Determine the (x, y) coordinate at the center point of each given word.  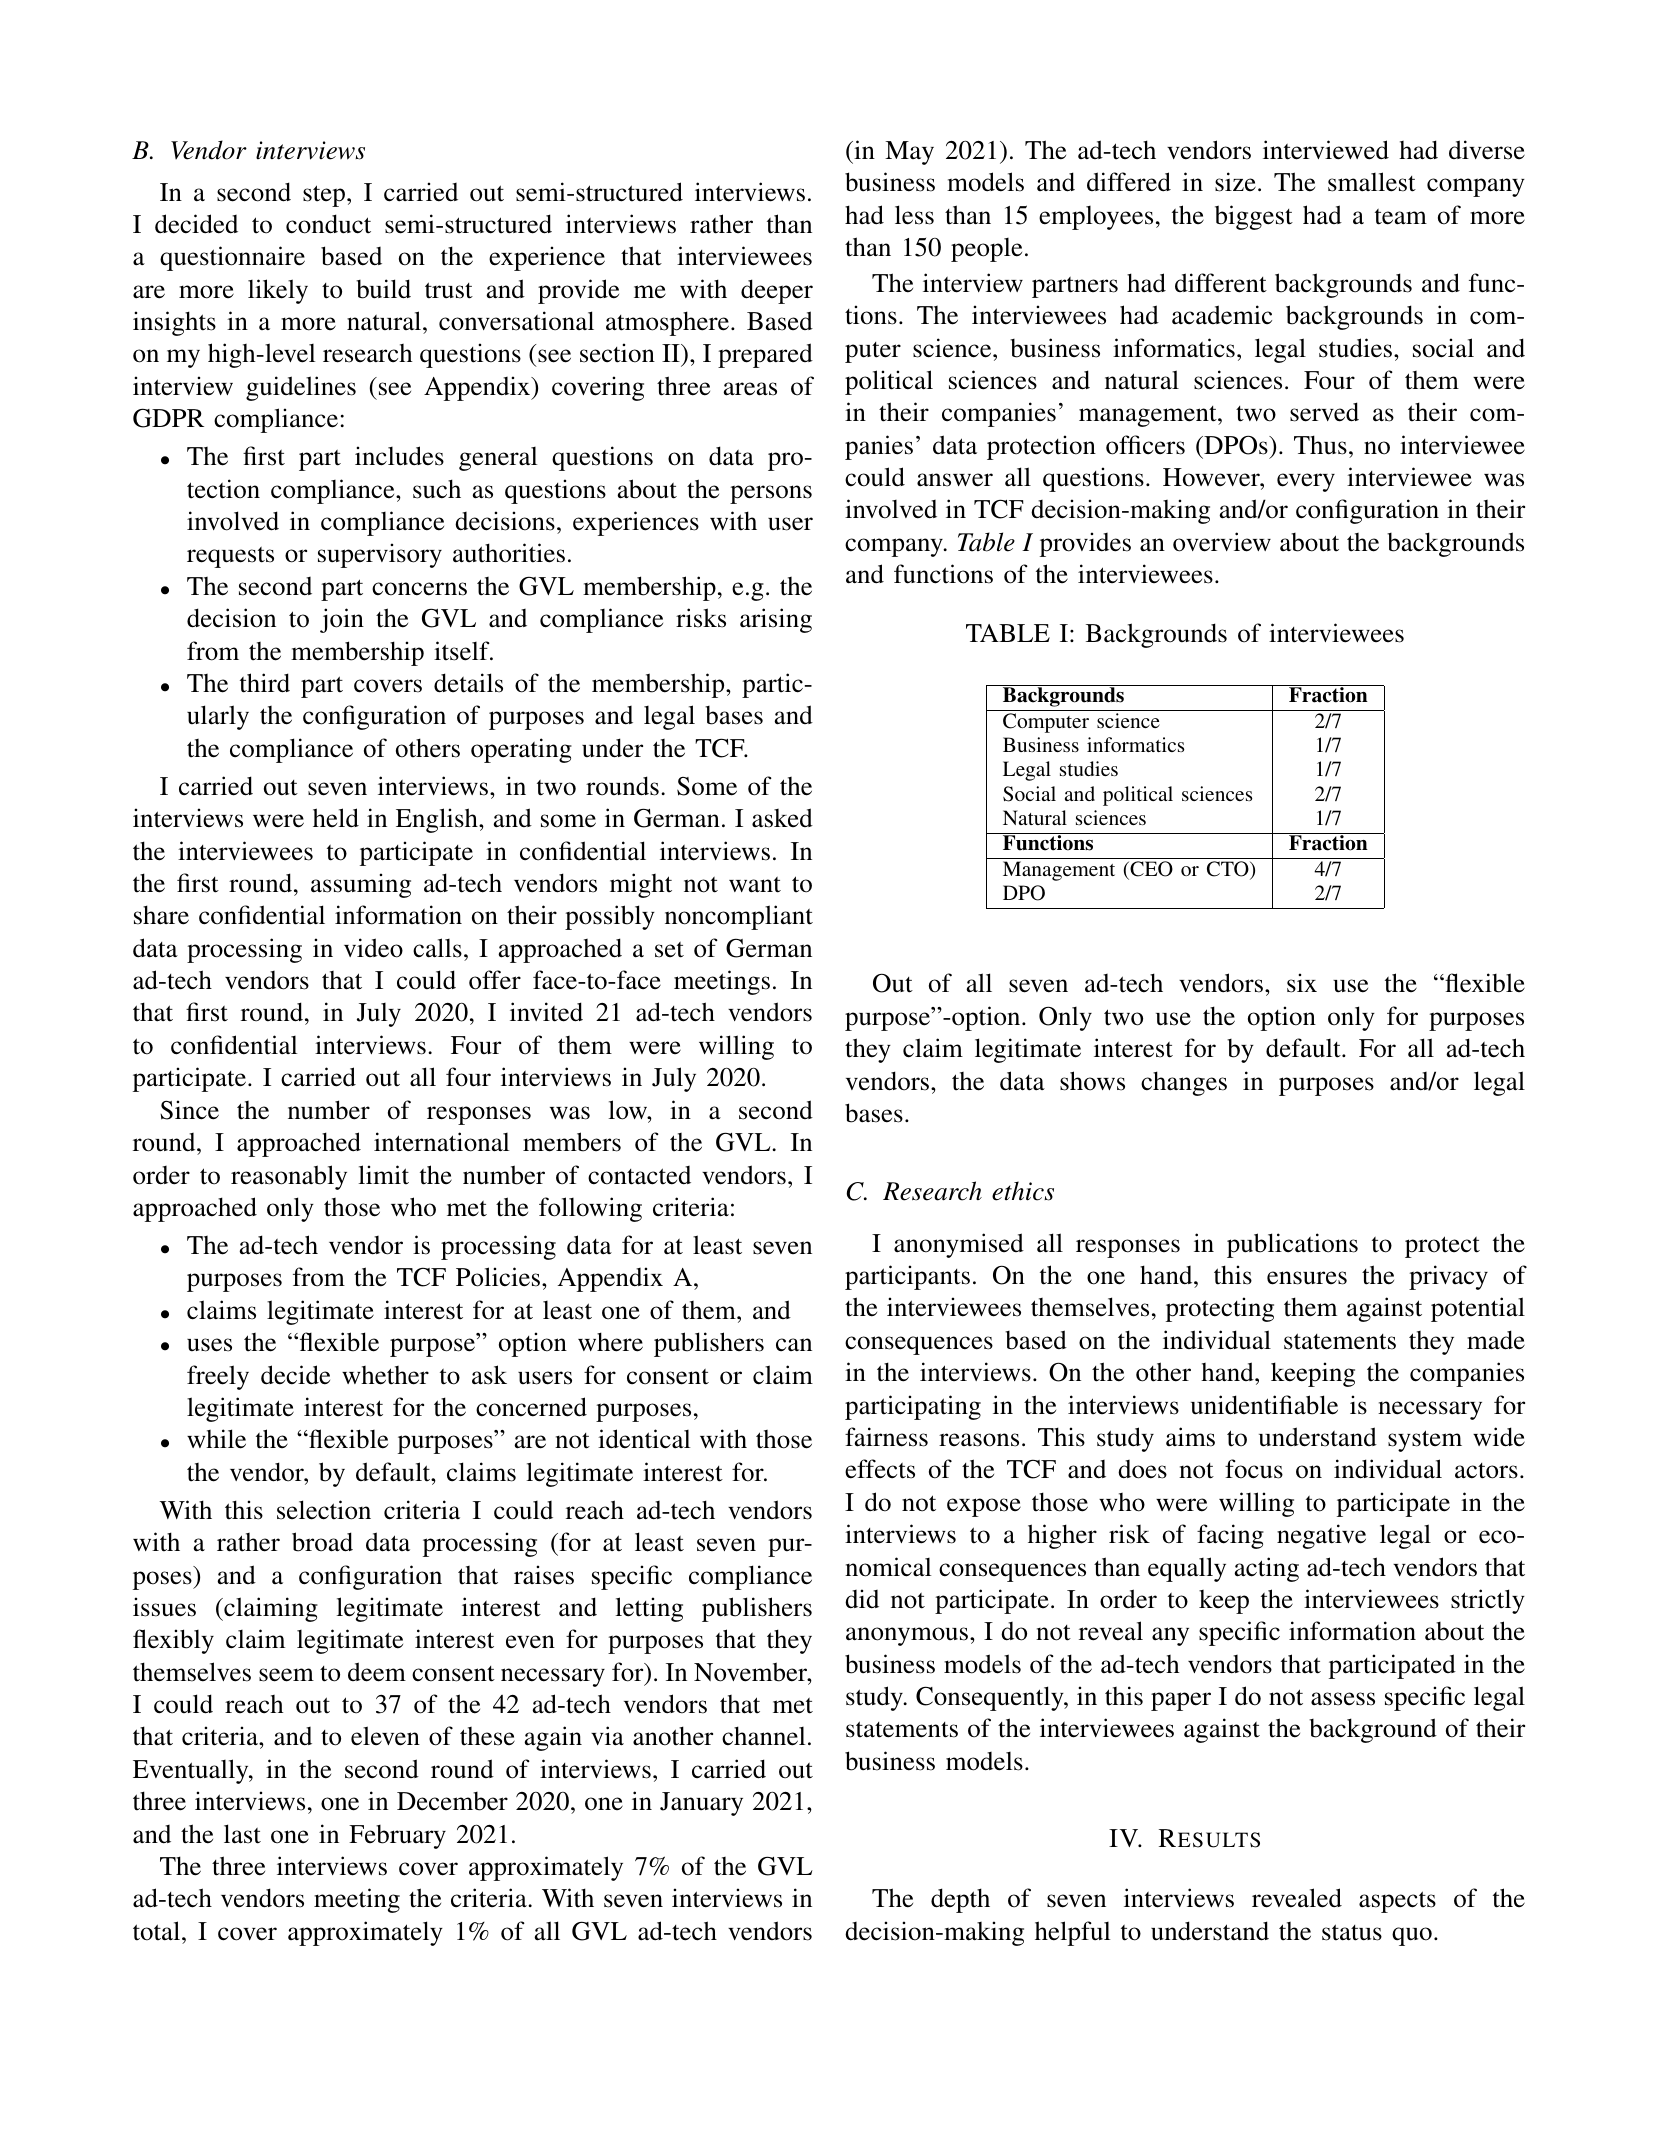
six (1302, 983)
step (324, 196)
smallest (1372, 182)
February (397, 1837)
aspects (1397, 1902)
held (336, 818)
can (794, 1344)
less (914, 215)
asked (782, 818)
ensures (1307, 1278)
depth (960, 1900)
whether (385, 1375)
